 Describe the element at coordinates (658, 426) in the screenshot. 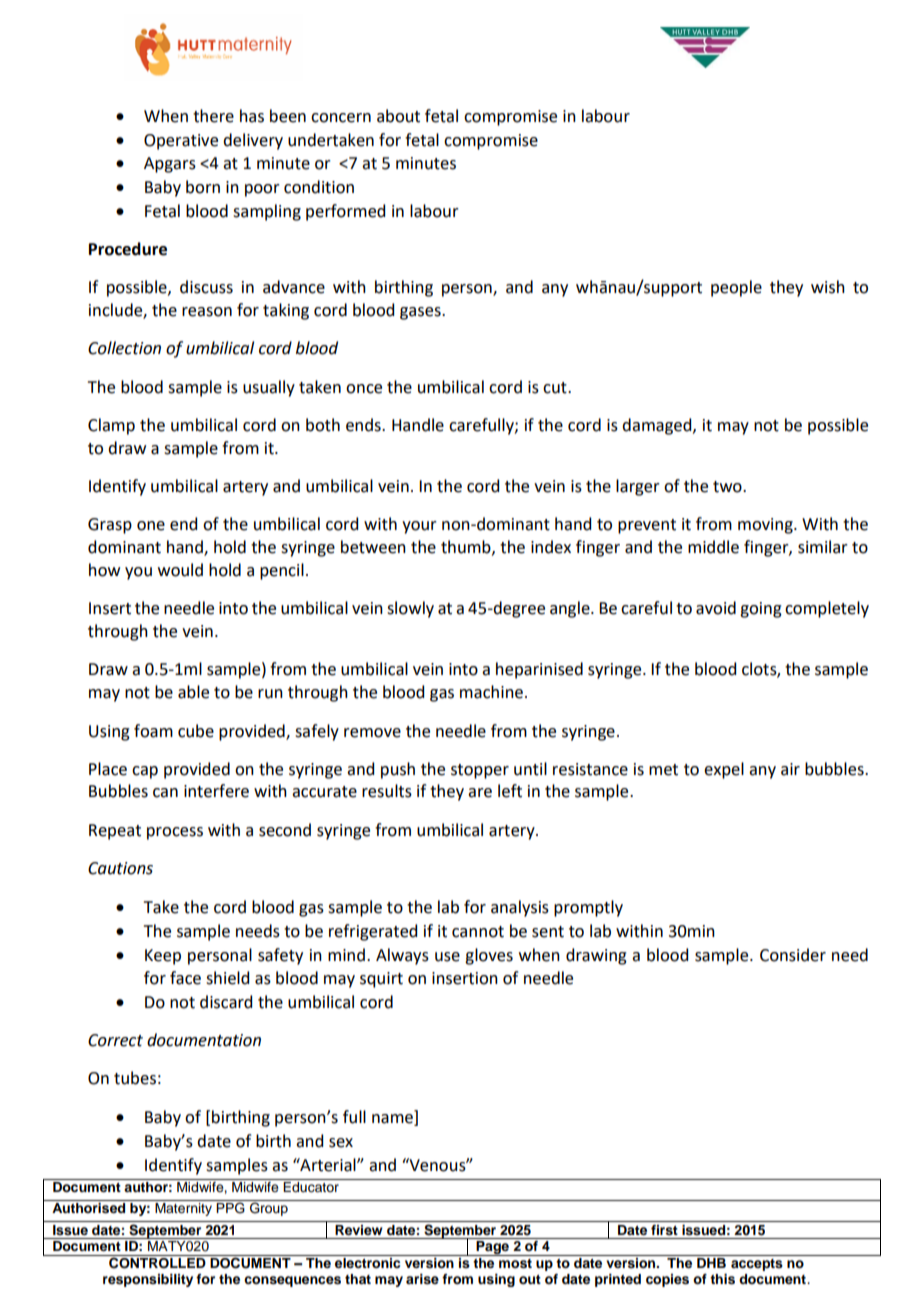

I see `damaged` at that location.
